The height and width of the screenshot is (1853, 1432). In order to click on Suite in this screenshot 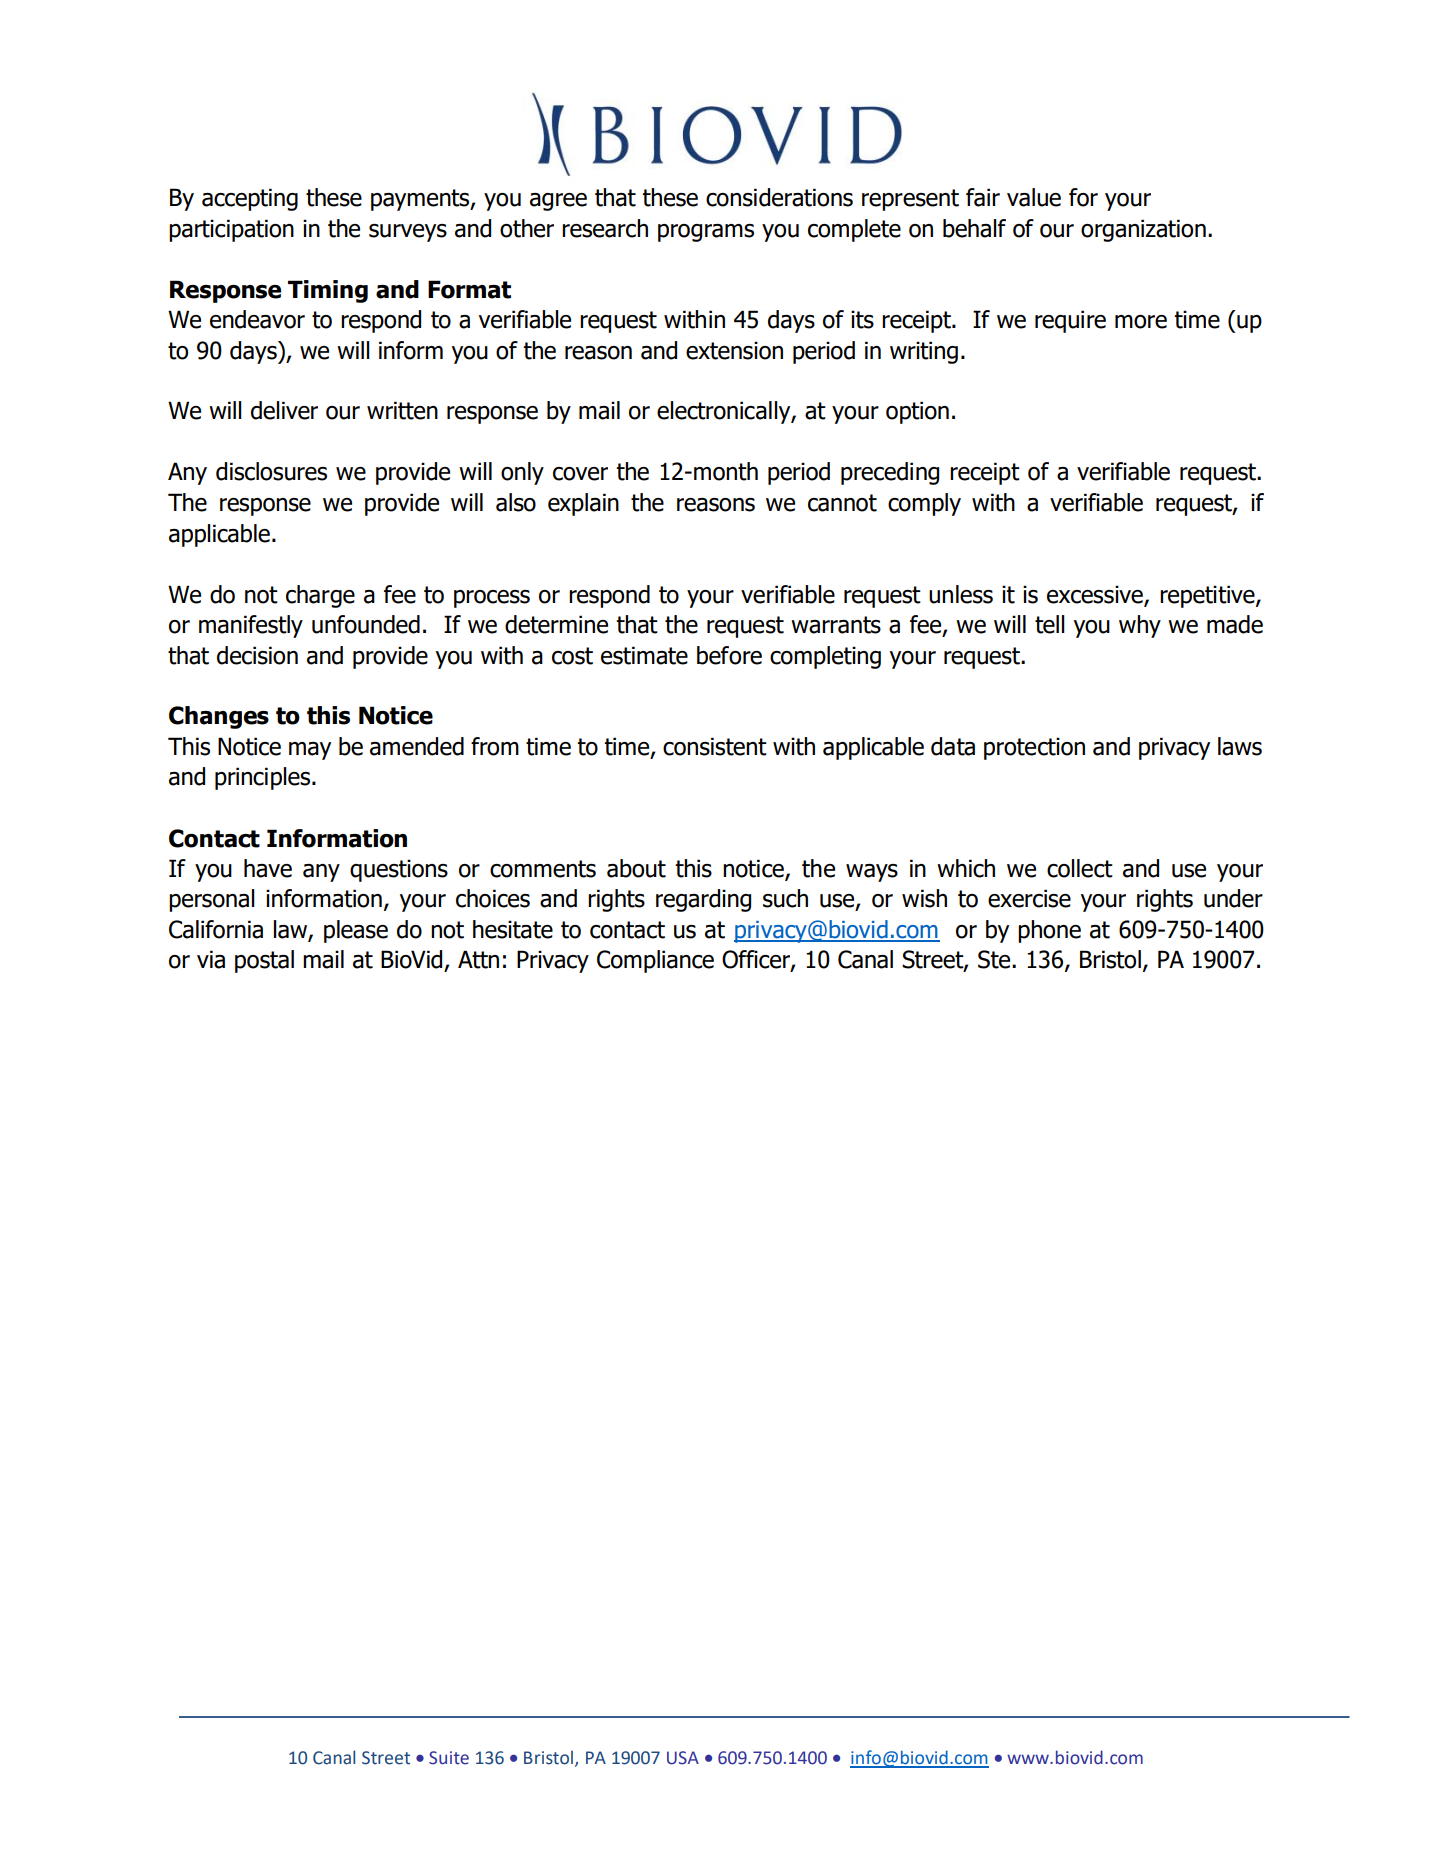, I will do `click(449, 1758)`.
